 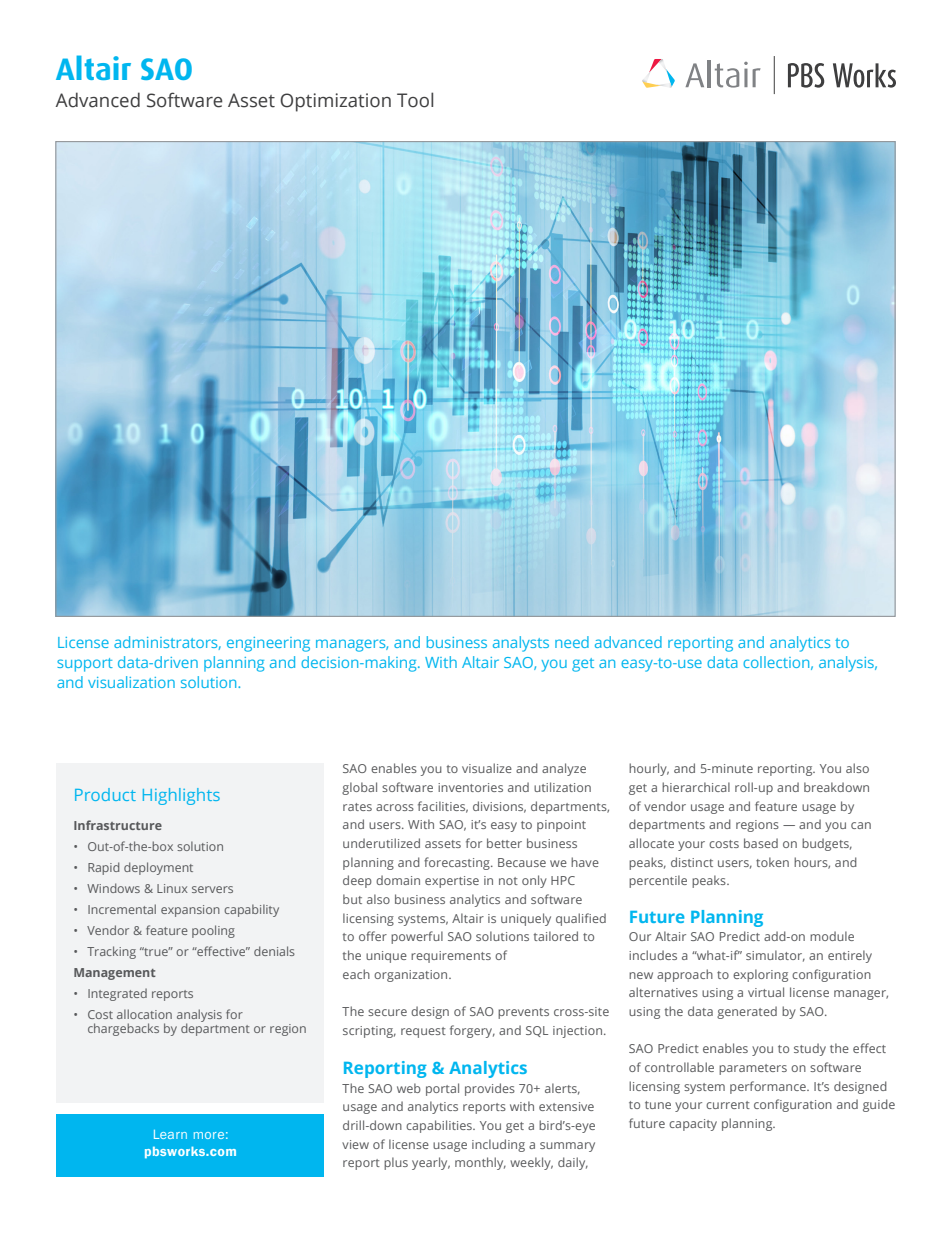 What do you see at coordinates (498, 1145) in the page?
I see `including` at bounding box center [498, 1145].
